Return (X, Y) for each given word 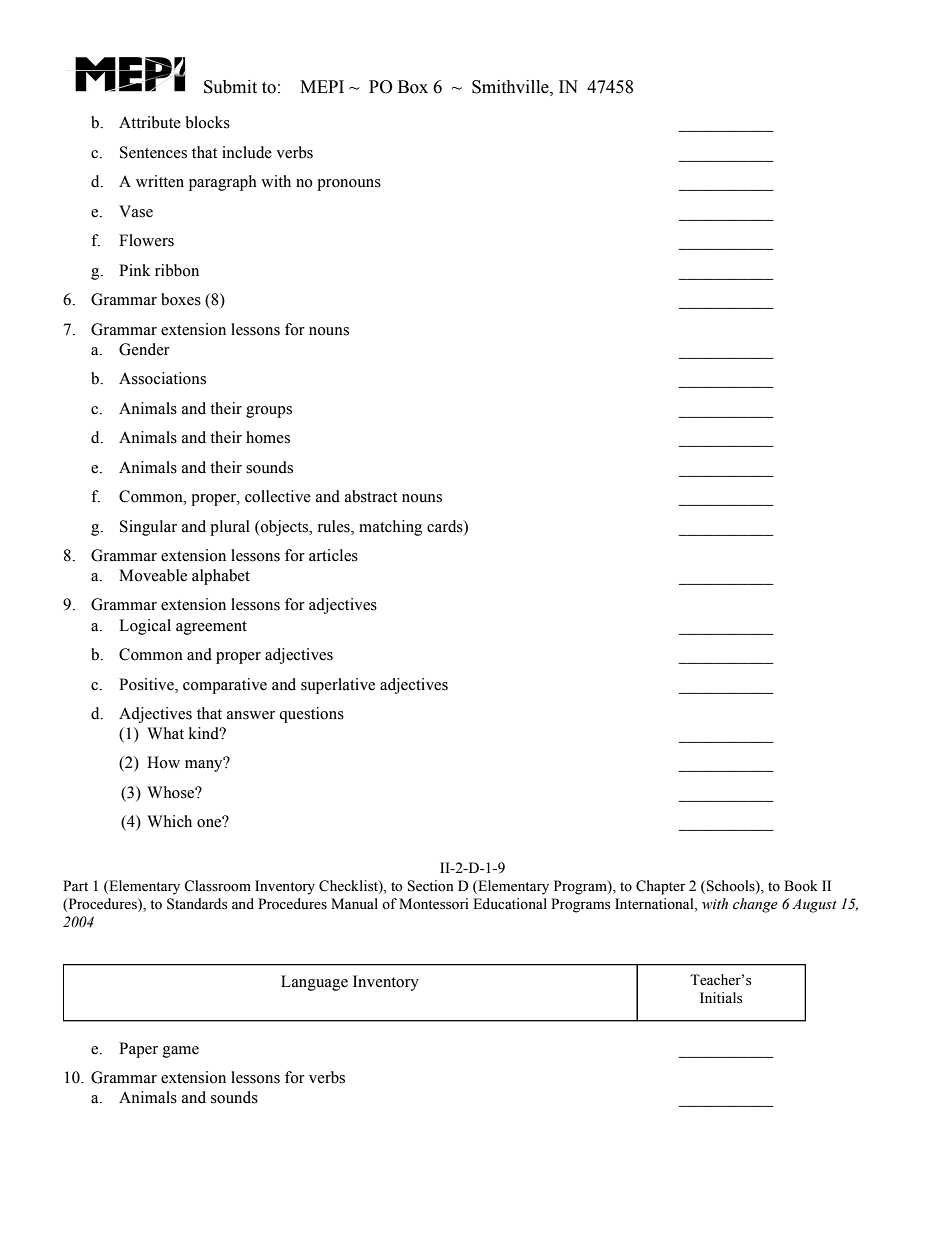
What (165, 733)
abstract (371, 496)
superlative (338, 686)
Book (801, 885)
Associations (162, 378)
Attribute (150, 122)
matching (390, 528)
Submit (230, 87)
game (181, 1052)
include (247, 152)
